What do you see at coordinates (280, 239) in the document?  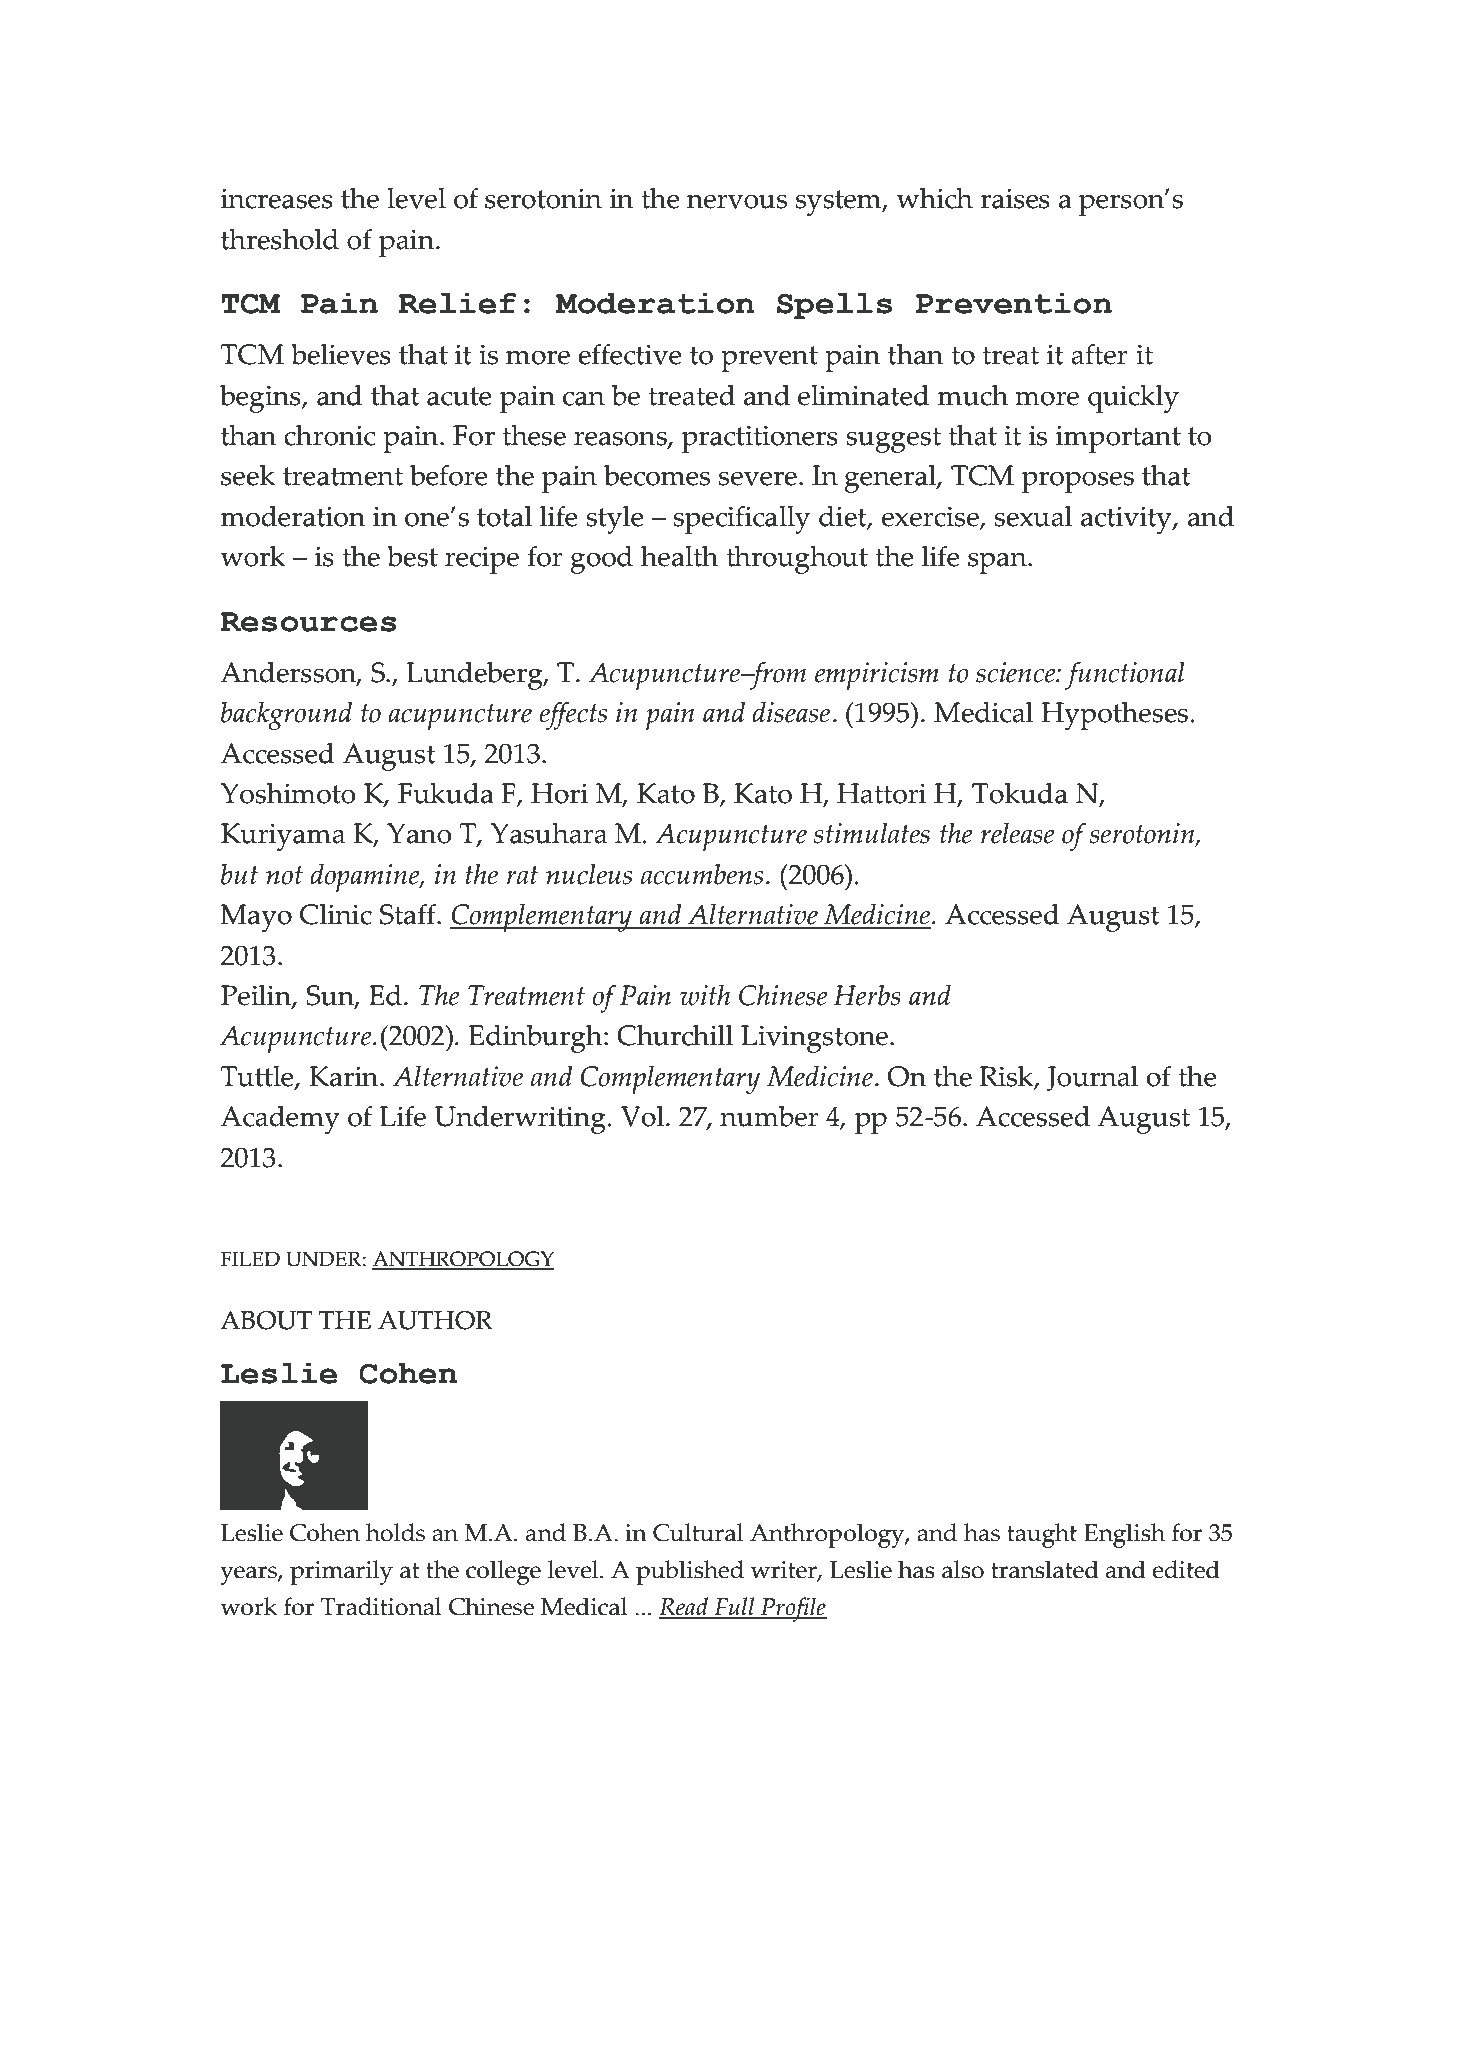 I see `threshold` at bounding box center [280, 239].
